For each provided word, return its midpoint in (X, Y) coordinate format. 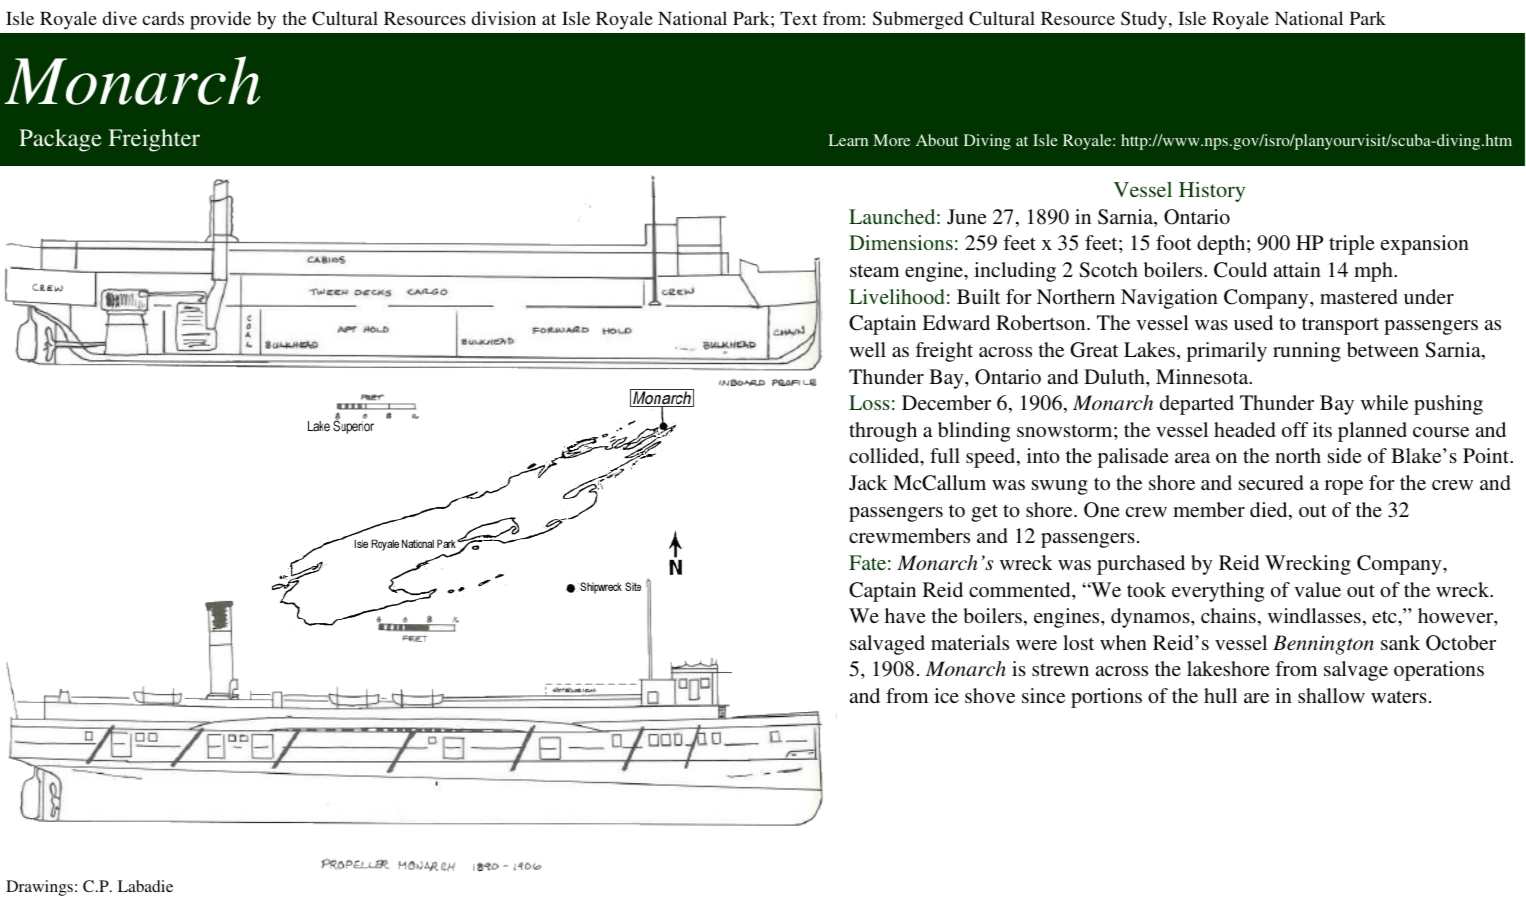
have (905, 615)
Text (798, 18)
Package (60, 140)
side (1345, 455)
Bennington (1323, 645)
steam (874, 270)
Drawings (39, 888)
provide (220, 20)
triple (1352, 245)
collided (885, 457)
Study (1145, 20)
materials (970, 642)
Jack (868, 483)
